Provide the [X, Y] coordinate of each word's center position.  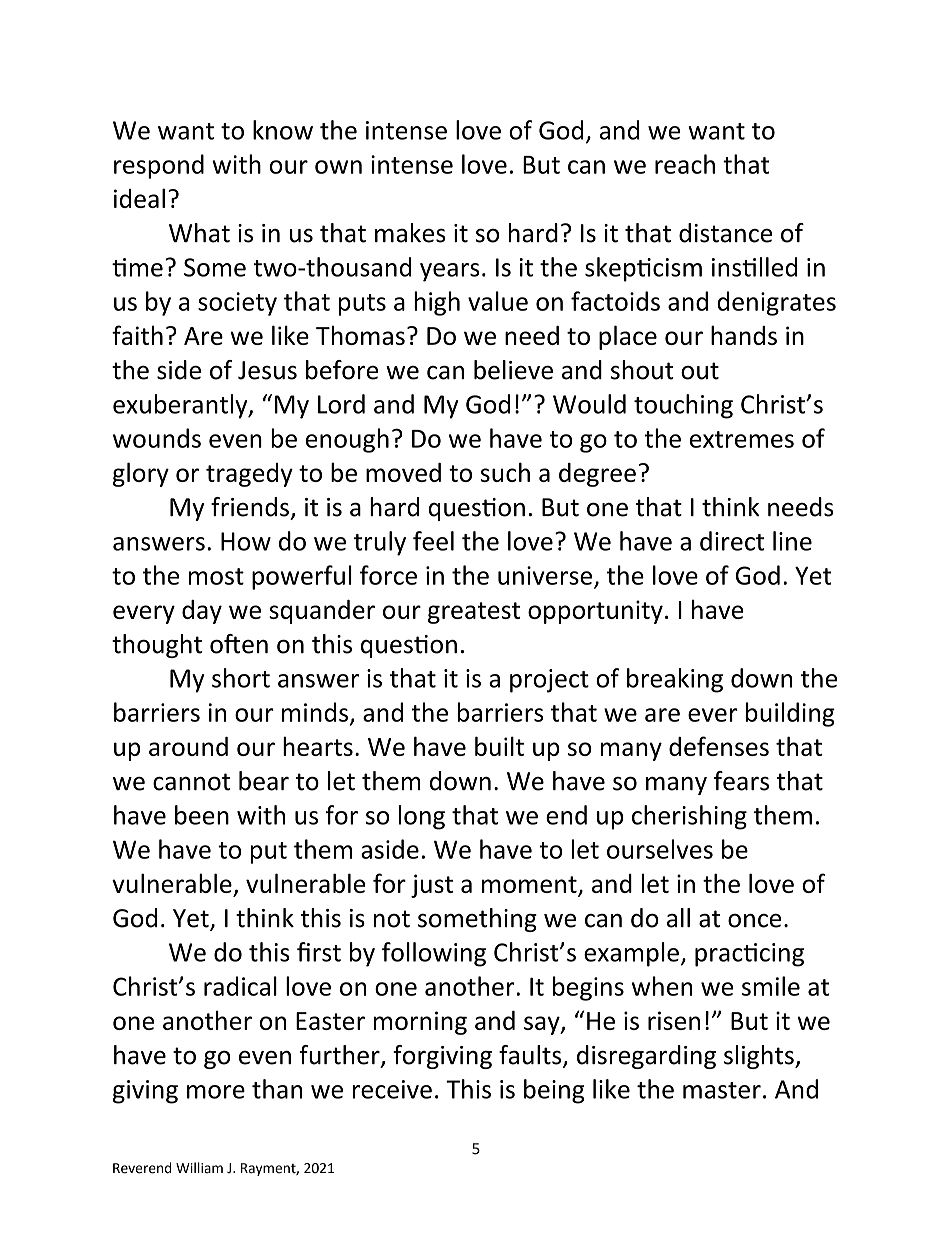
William [199, 1167]
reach [685, 164]
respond [159, 166]
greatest [474, 613]
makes [410, 233]
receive [392, 1089]
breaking [675, 680]
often [239, 644]
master [722, 1090]
